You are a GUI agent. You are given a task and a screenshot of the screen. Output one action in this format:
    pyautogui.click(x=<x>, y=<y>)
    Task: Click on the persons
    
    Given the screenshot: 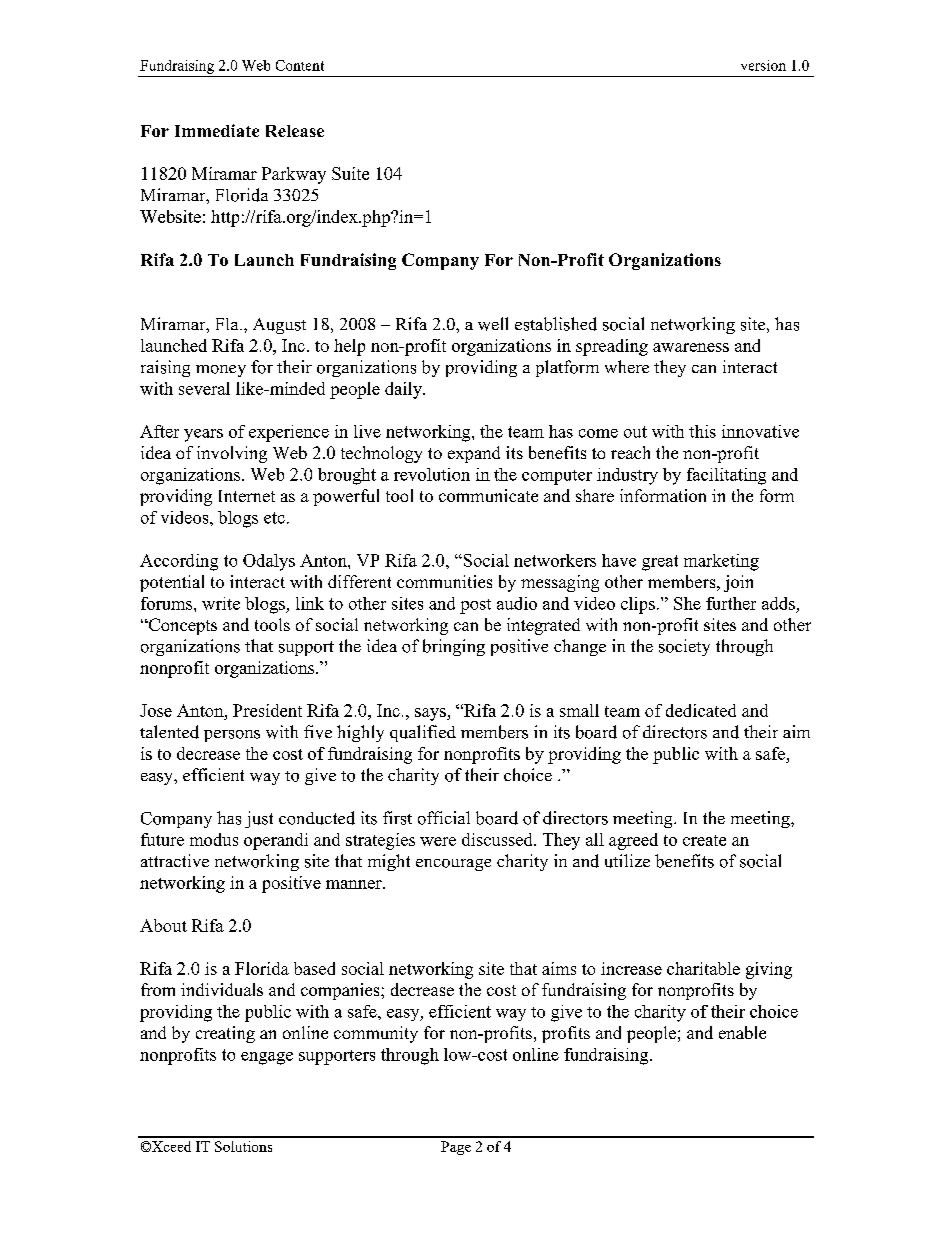 What is the action you would take?
    pyautogui.click(x=232, y=736)
